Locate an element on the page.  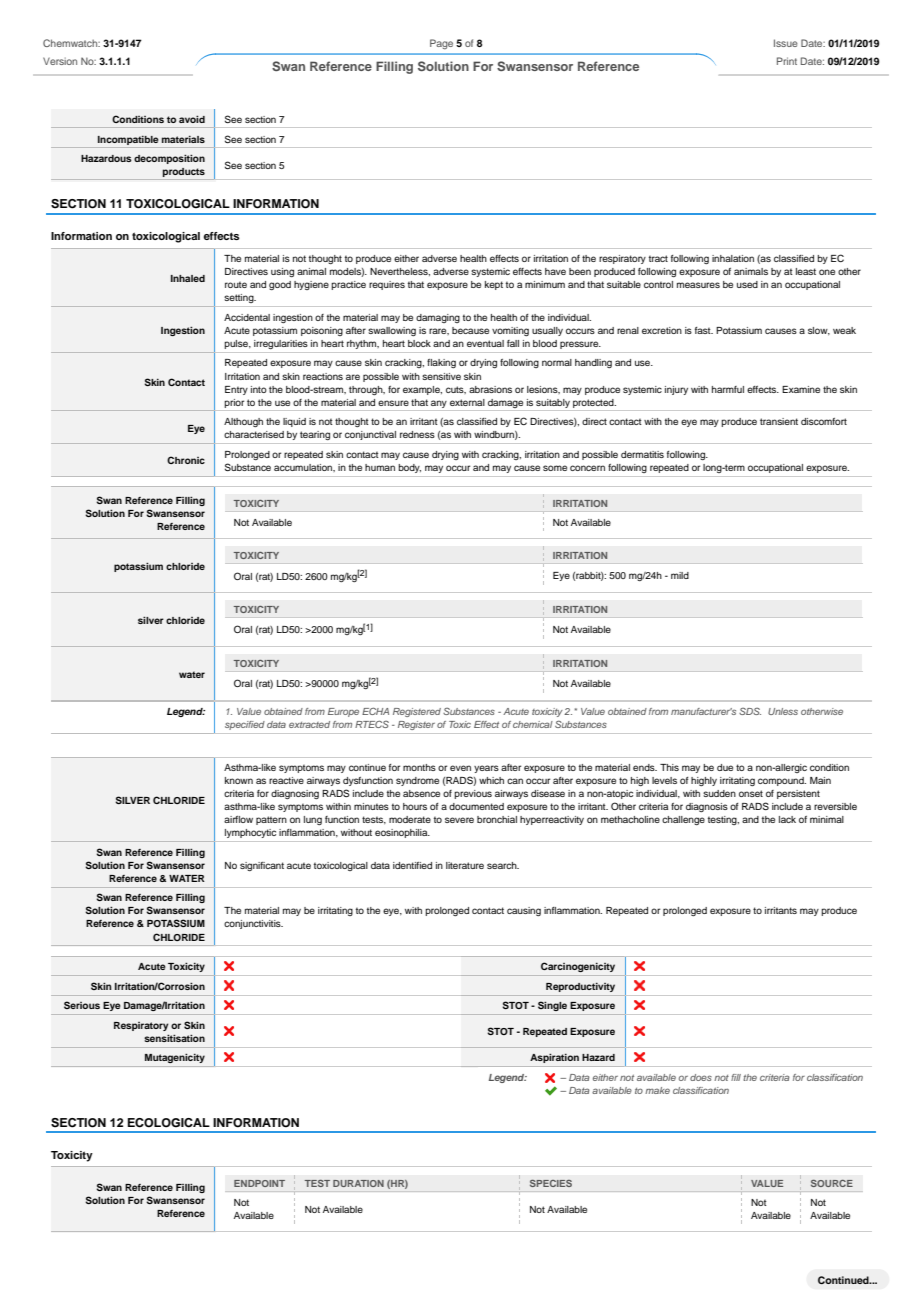
avoid is located at coordinates (192, 119).
